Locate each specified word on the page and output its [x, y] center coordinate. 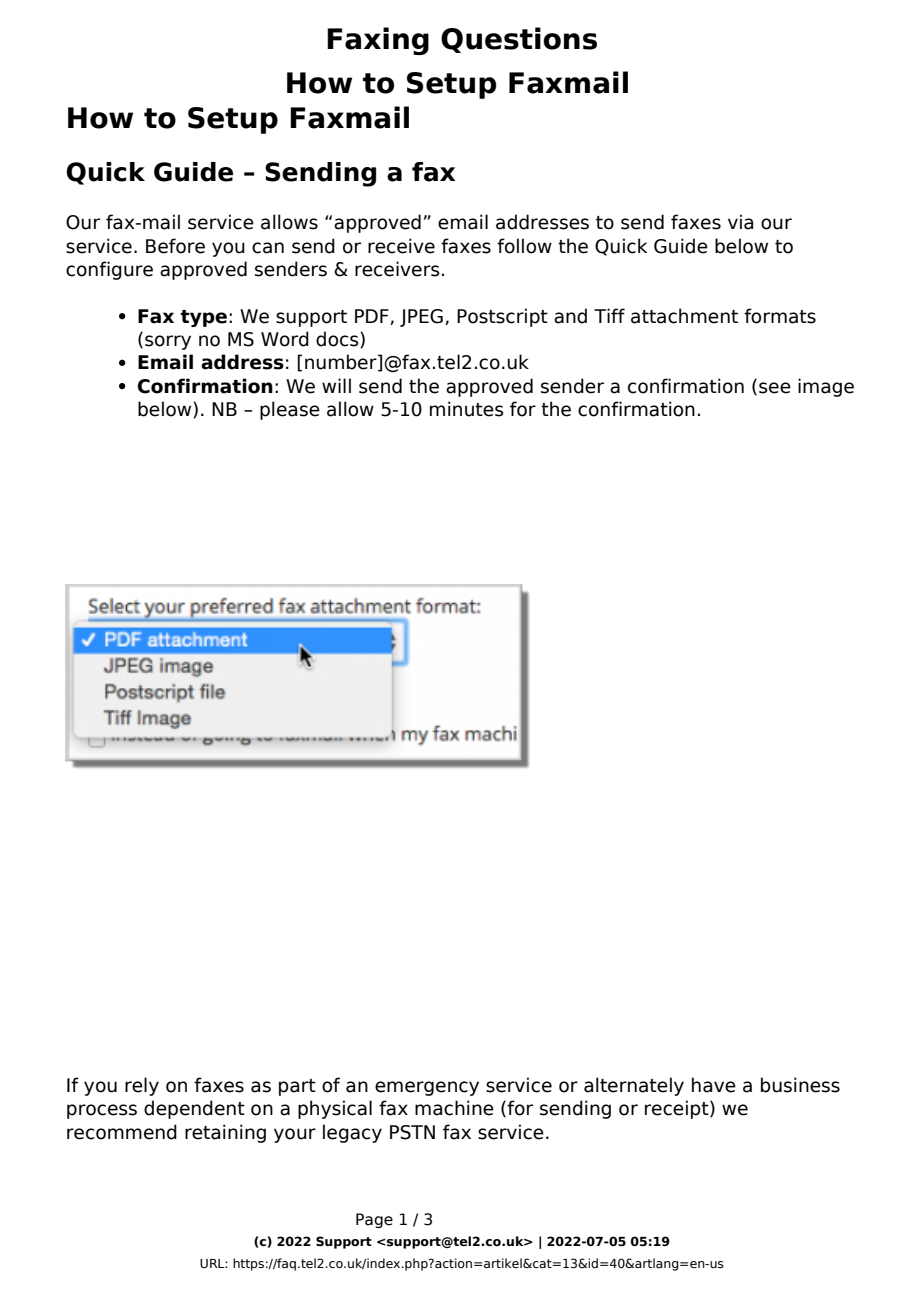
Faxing [378, 41]
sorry [168, 342]
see [775, 388]
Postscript [502, 317]
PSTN [412, 1132]
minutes [467, 409]
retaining [225, 1133]
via [740, 222]
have [714, 1085]
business [800, 1085]
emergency [427, 1088]
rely [142, 1086]
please [290, 410]
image [826, 387]
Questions [519, 40]
